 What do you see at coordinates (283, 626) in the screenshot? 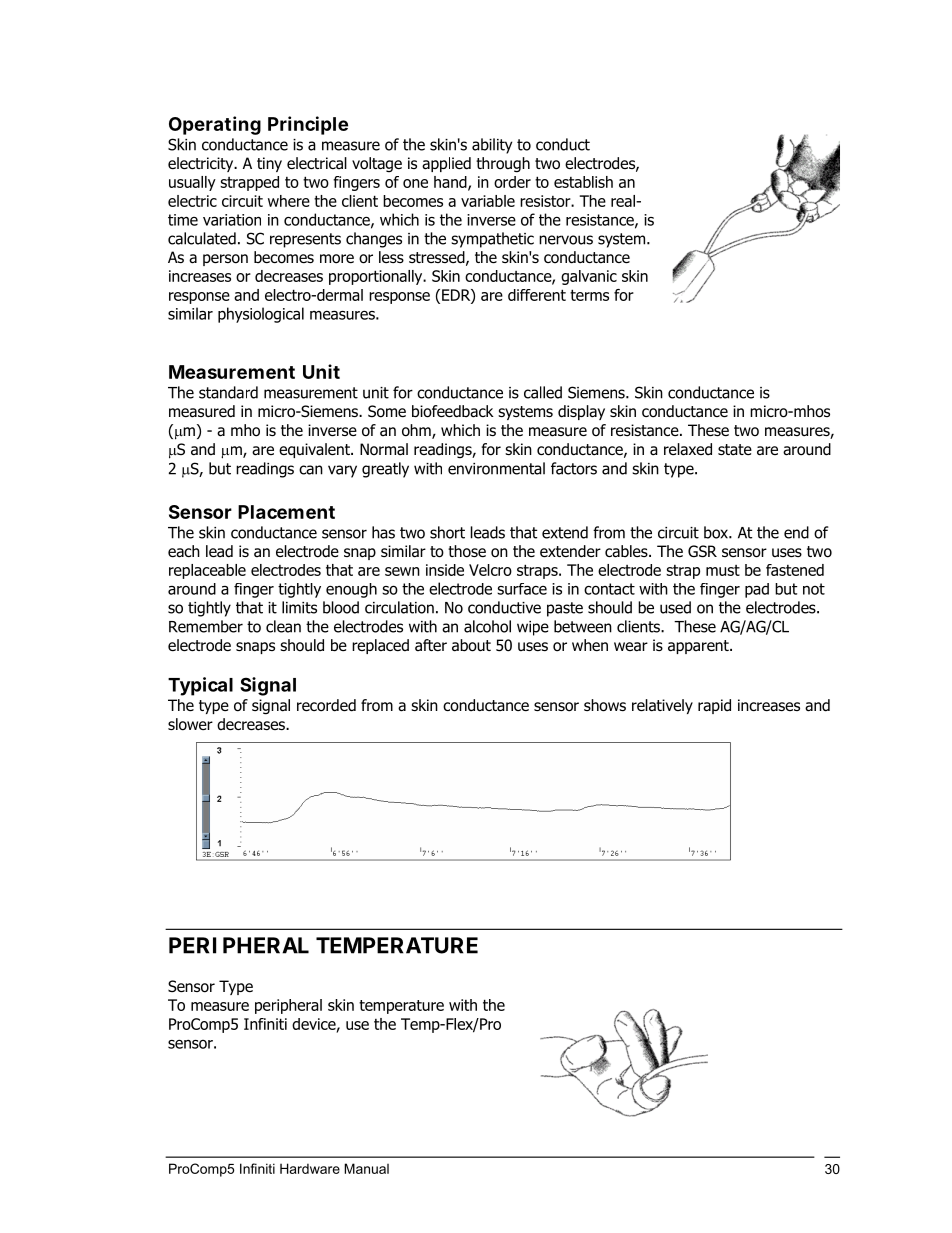
I see `clean` at bounding box center [283, 626].
